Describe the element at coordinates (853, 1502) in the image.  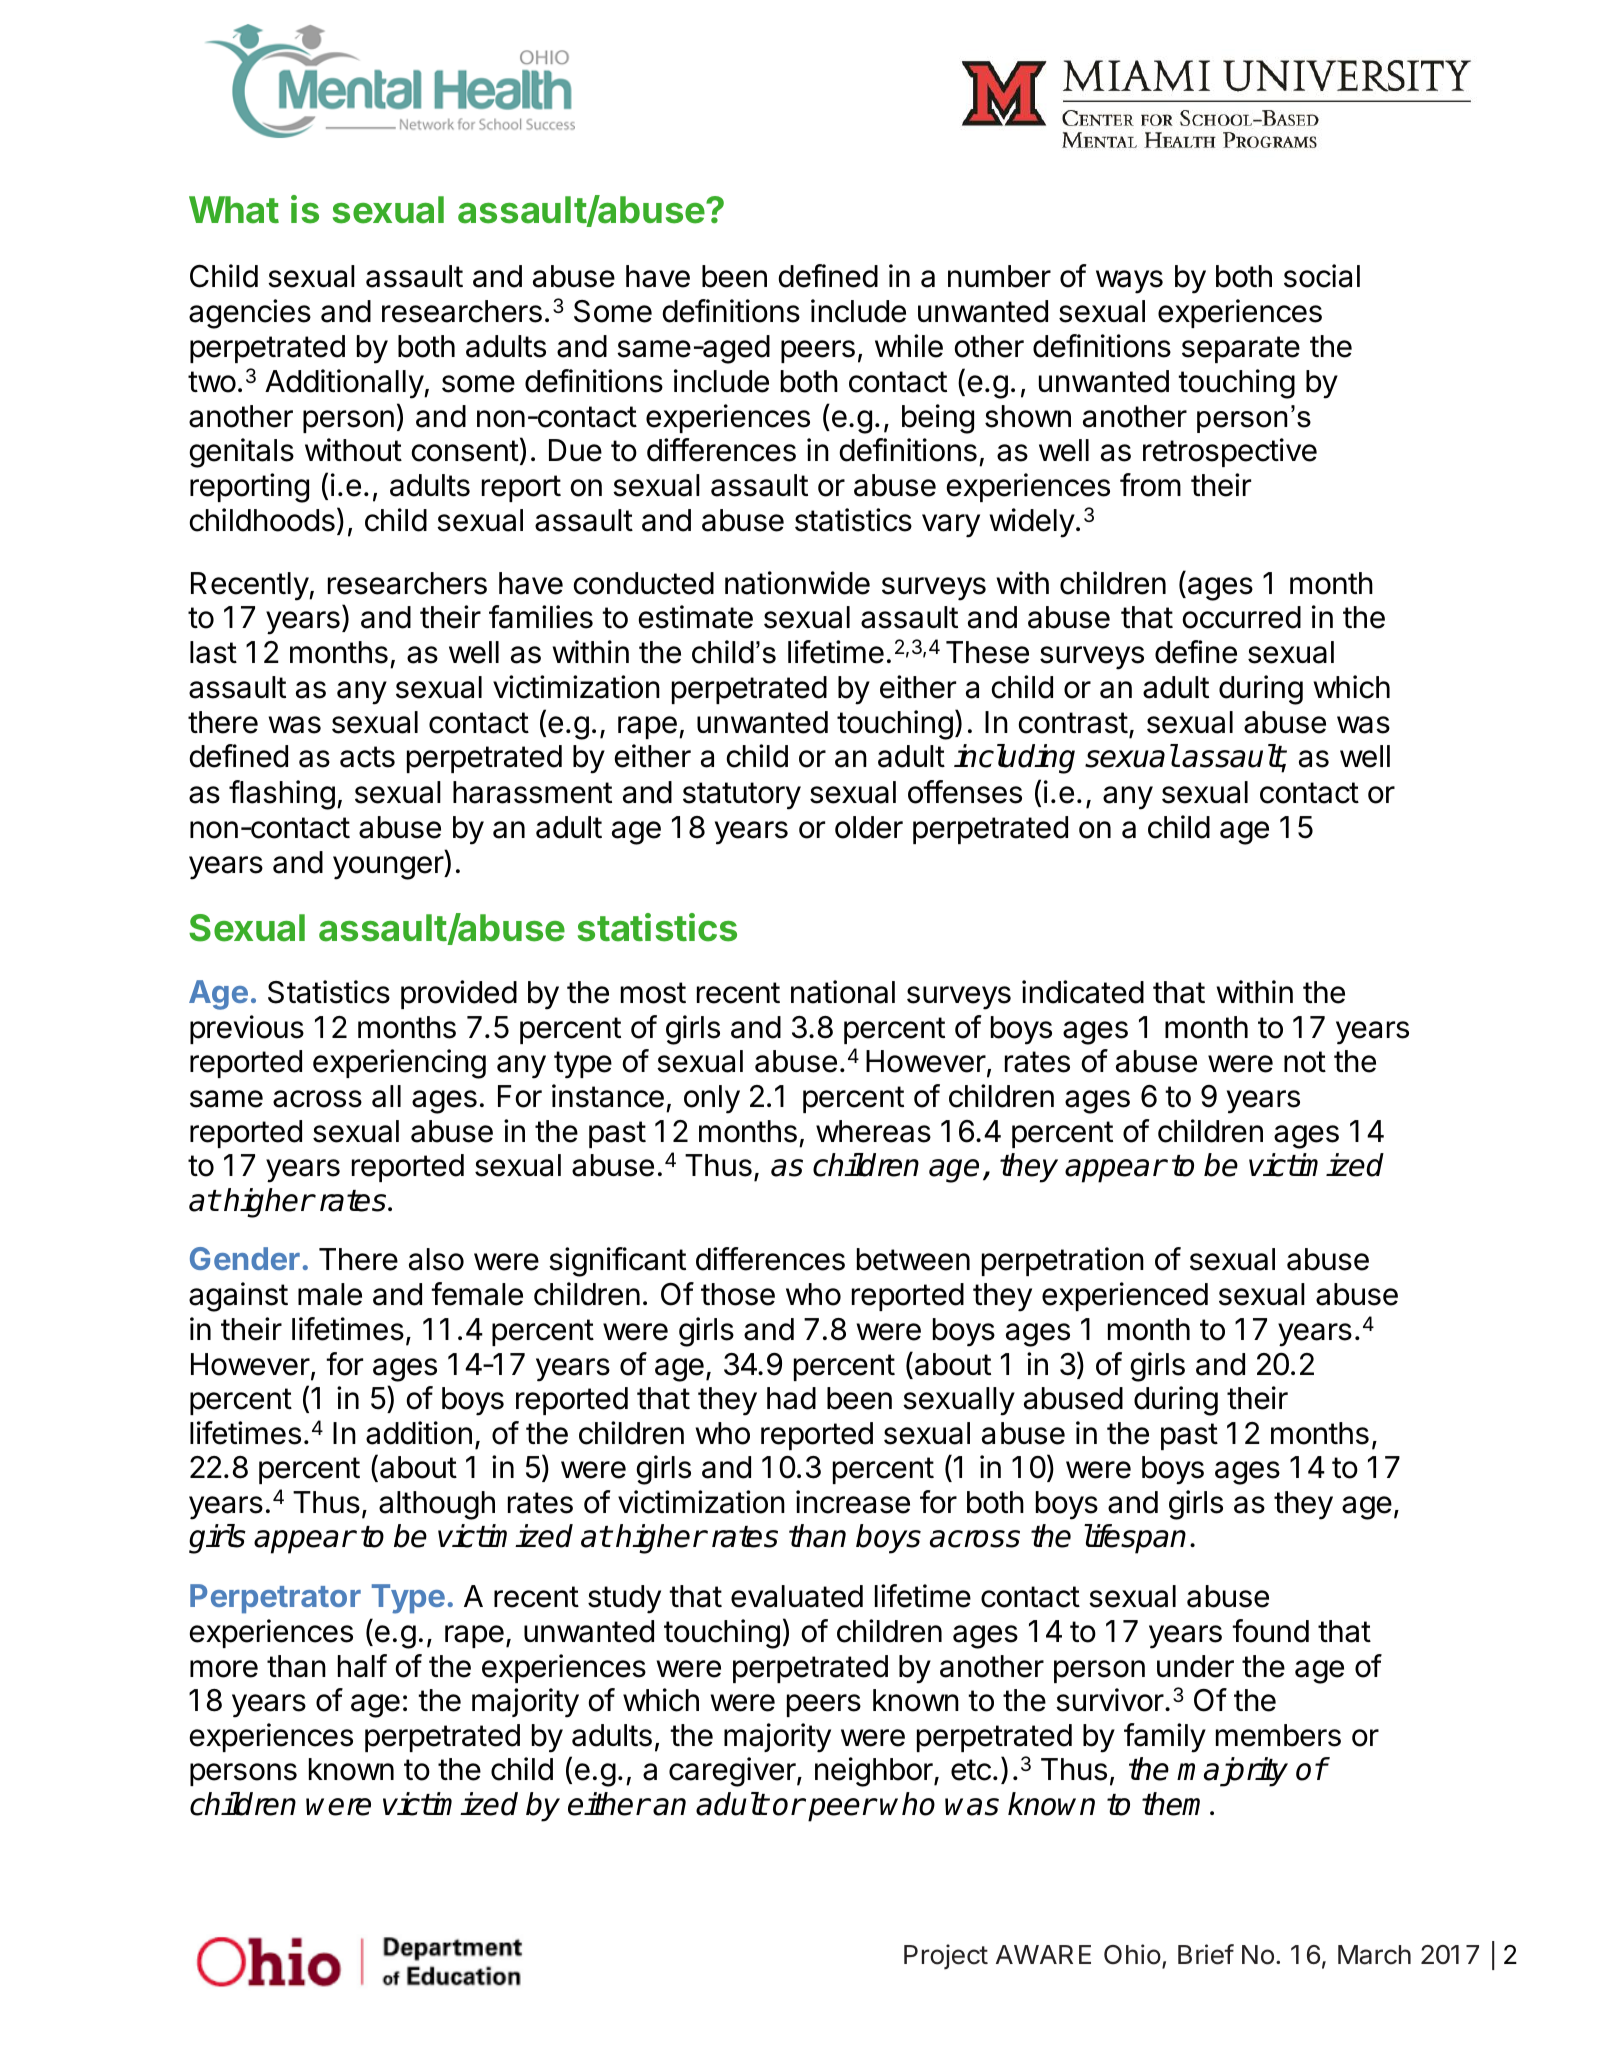
I see `increase` at that location.
